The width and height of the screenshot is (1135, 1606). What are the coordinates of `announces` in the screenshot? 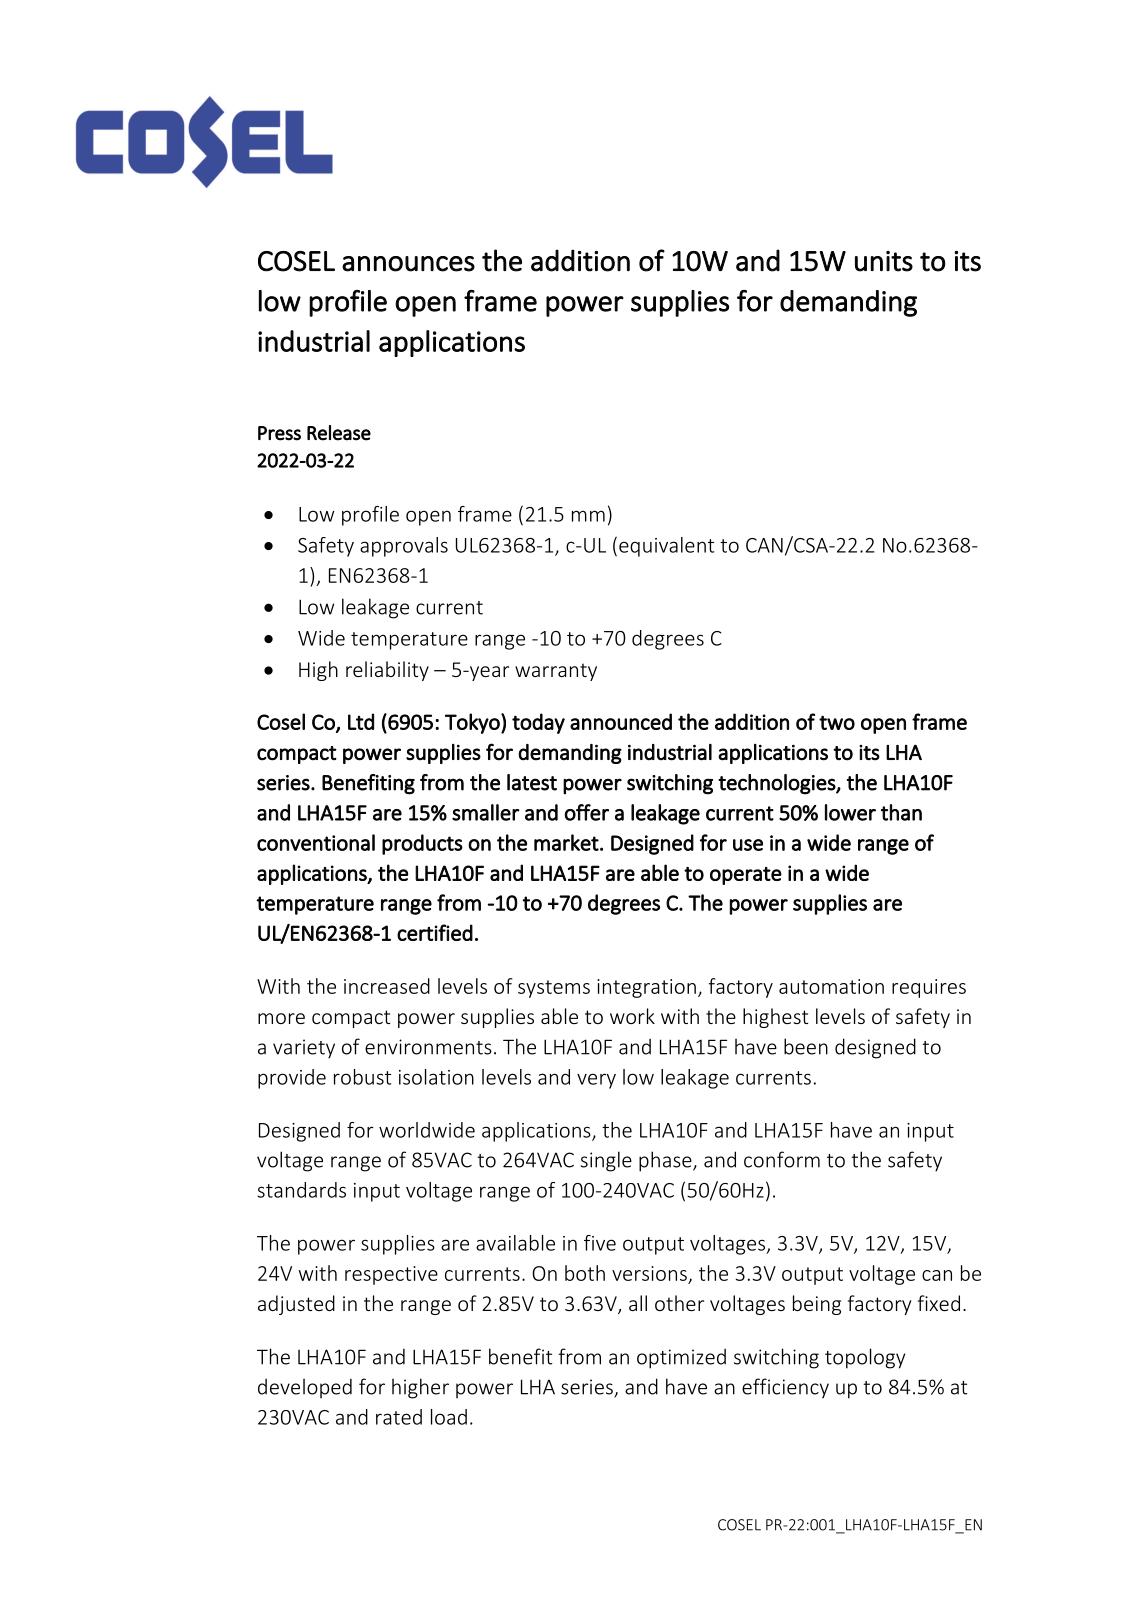 It's located at (408, 264).
